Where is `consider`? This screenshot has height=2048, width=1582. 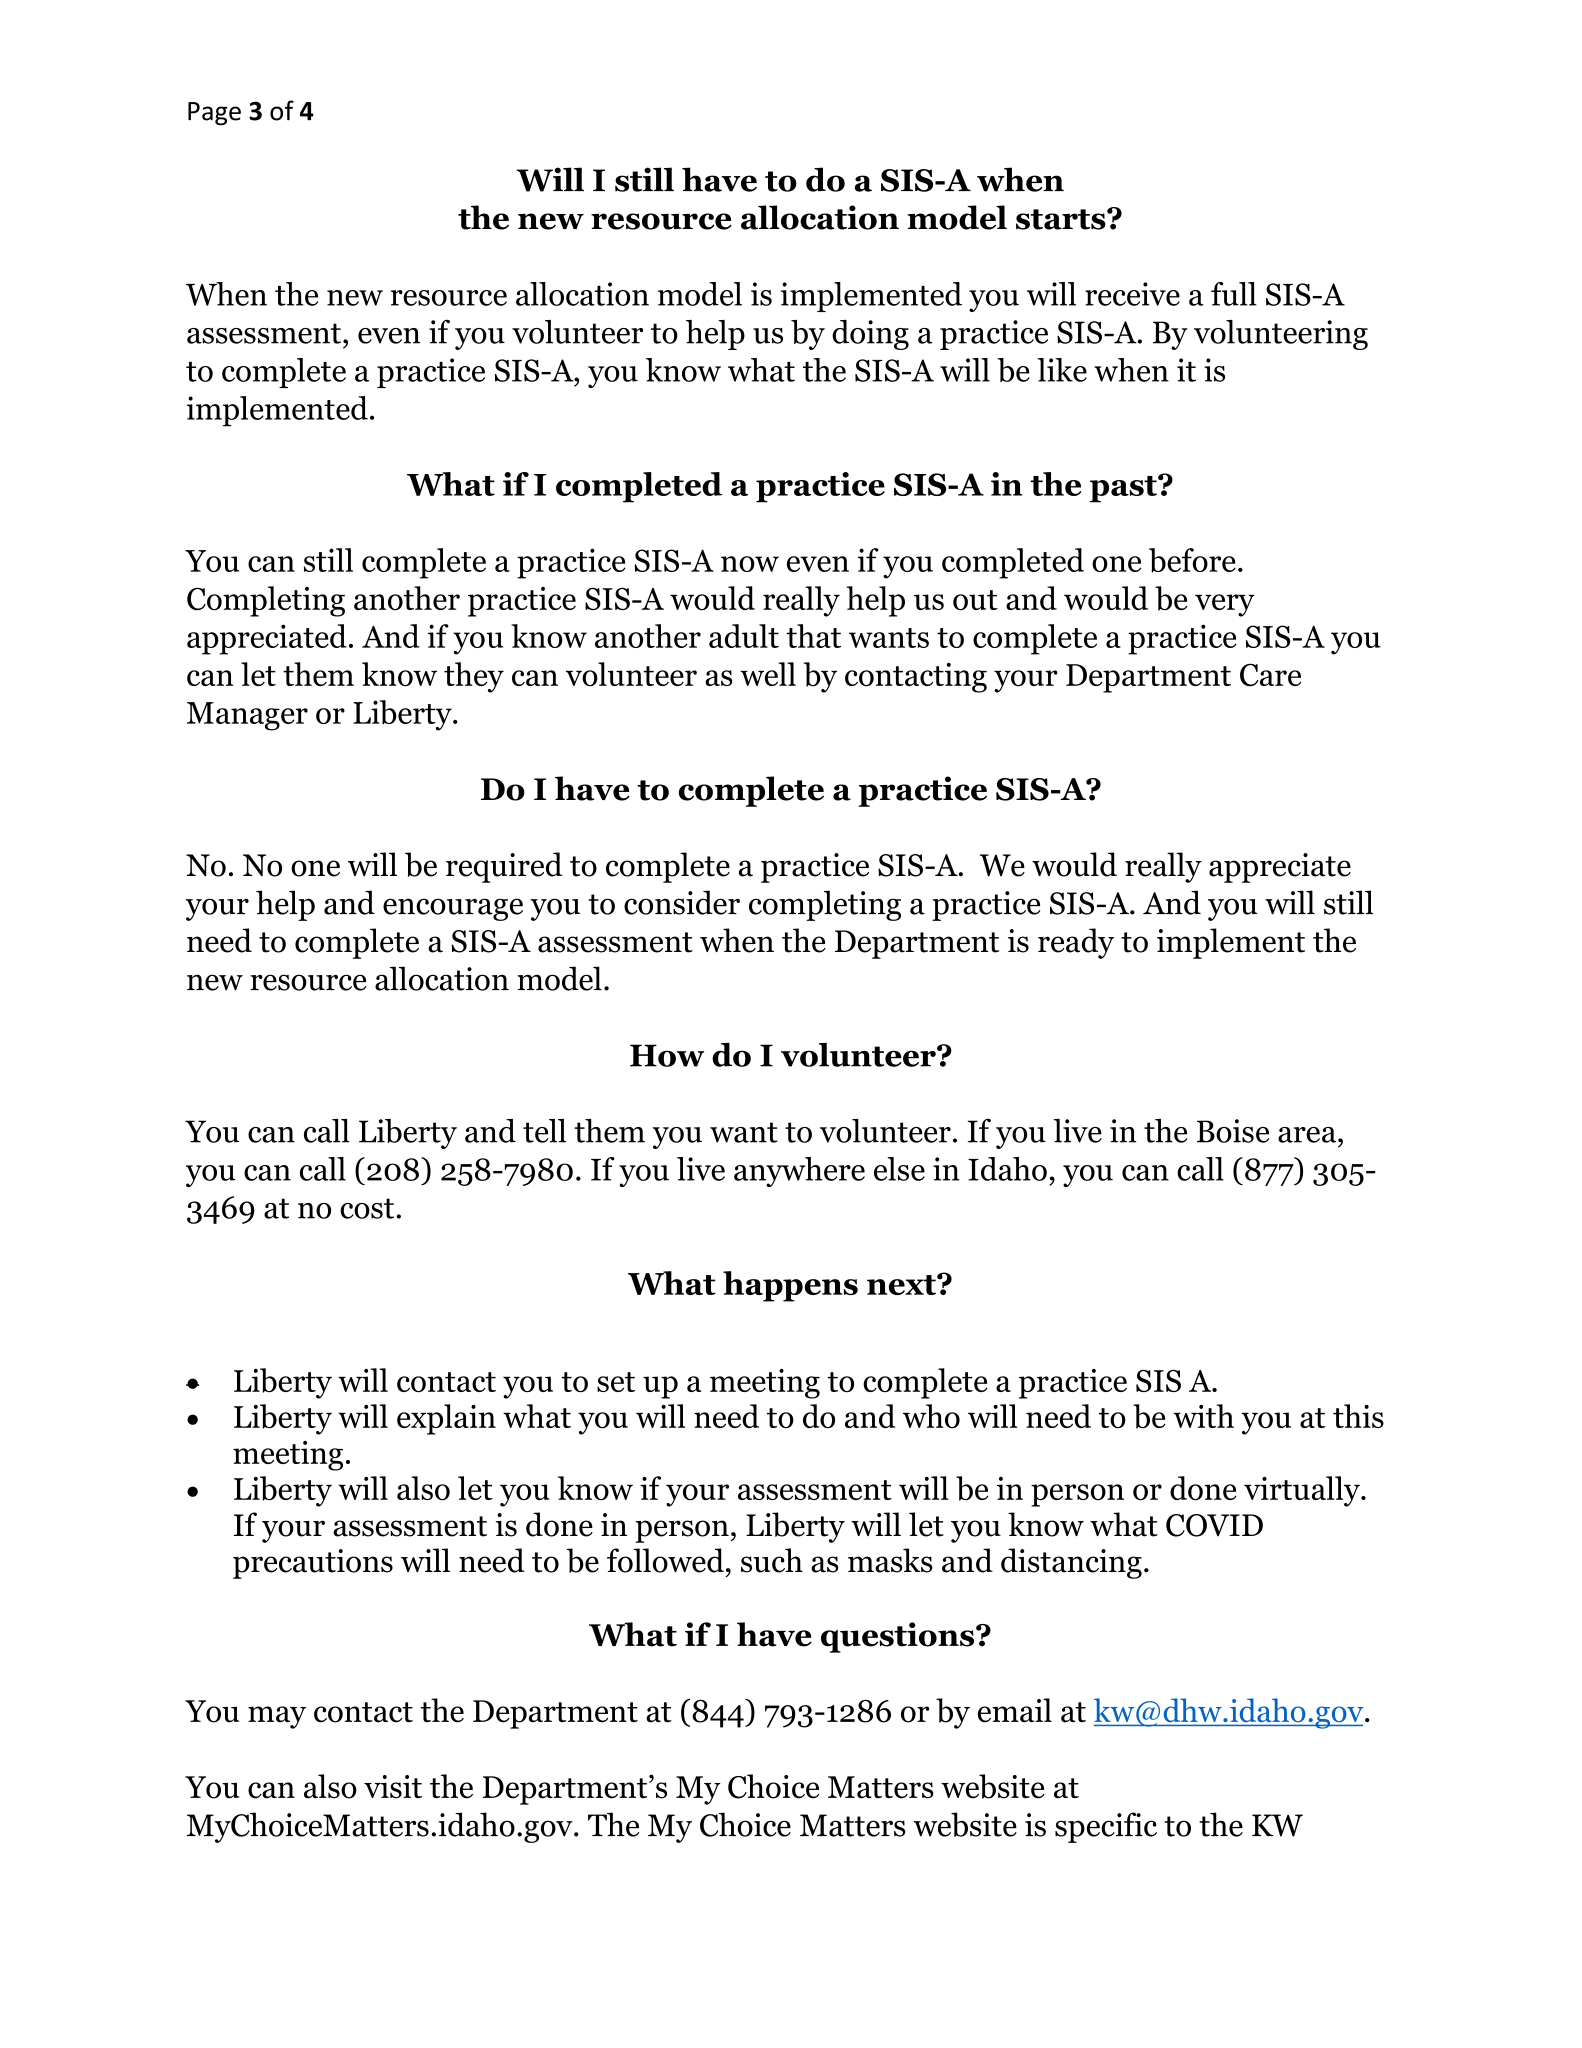 consider is located at coordinates (682, 902).
